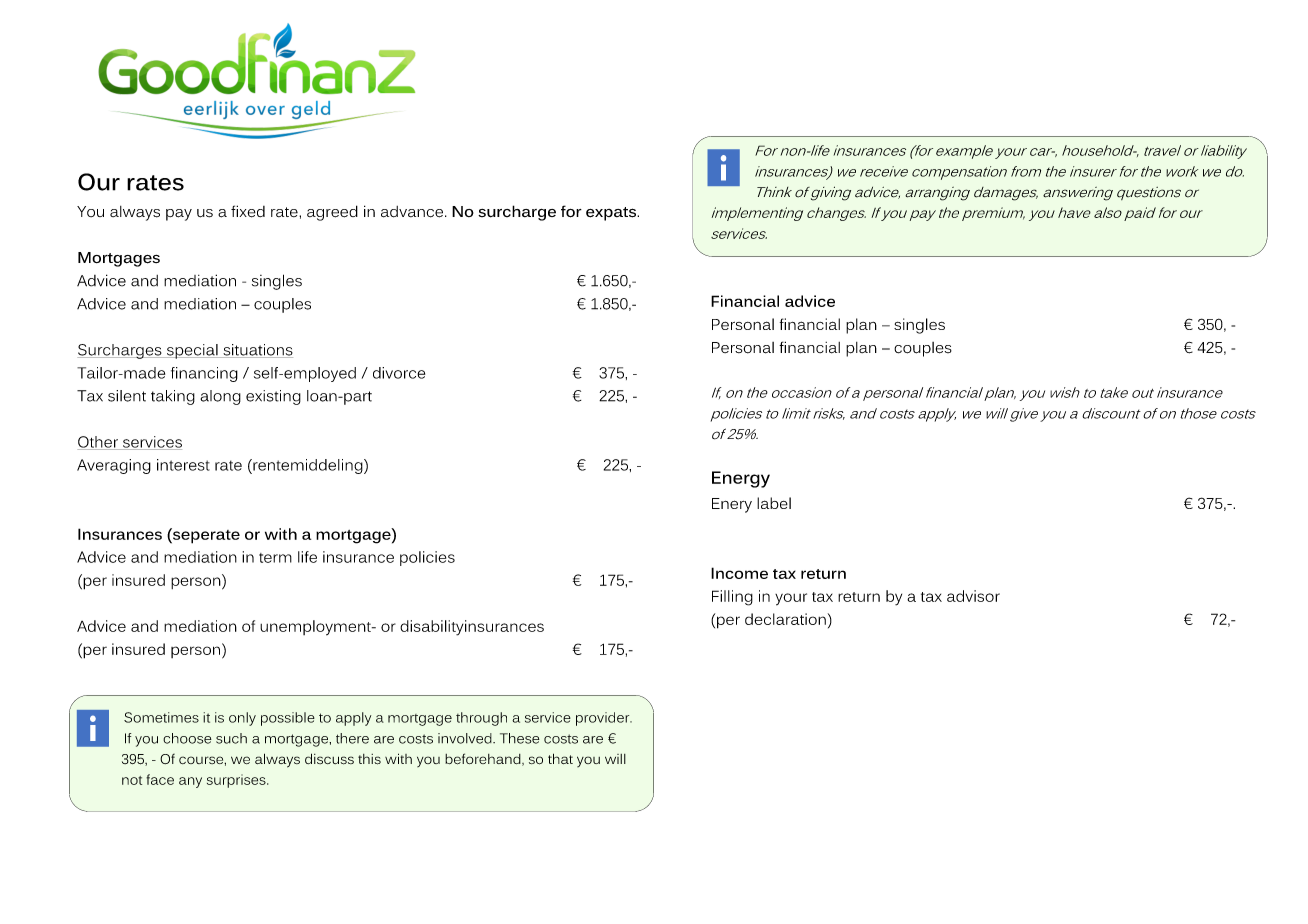 This screenshot has width=1308, height=924. What do you see at coordinates (192, 351) in the screenshot?
I see `special` at bounding box center [192, 351].
